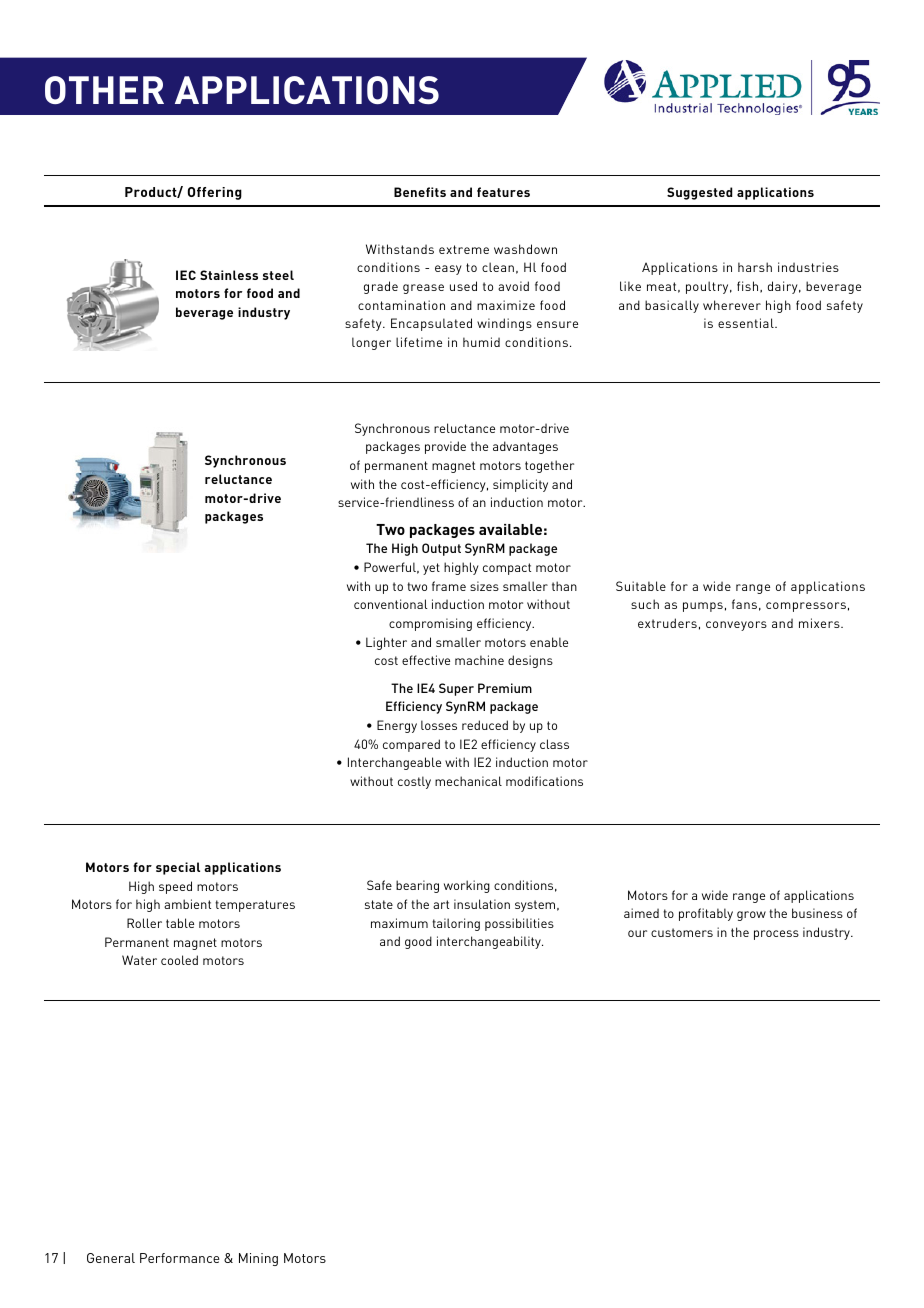 Image resolution: width=924 pixels, height=1308 pixels. What do you see at coordinates (215, 193) in the page?
I see `Offering` at bounding box center [215, 193].
